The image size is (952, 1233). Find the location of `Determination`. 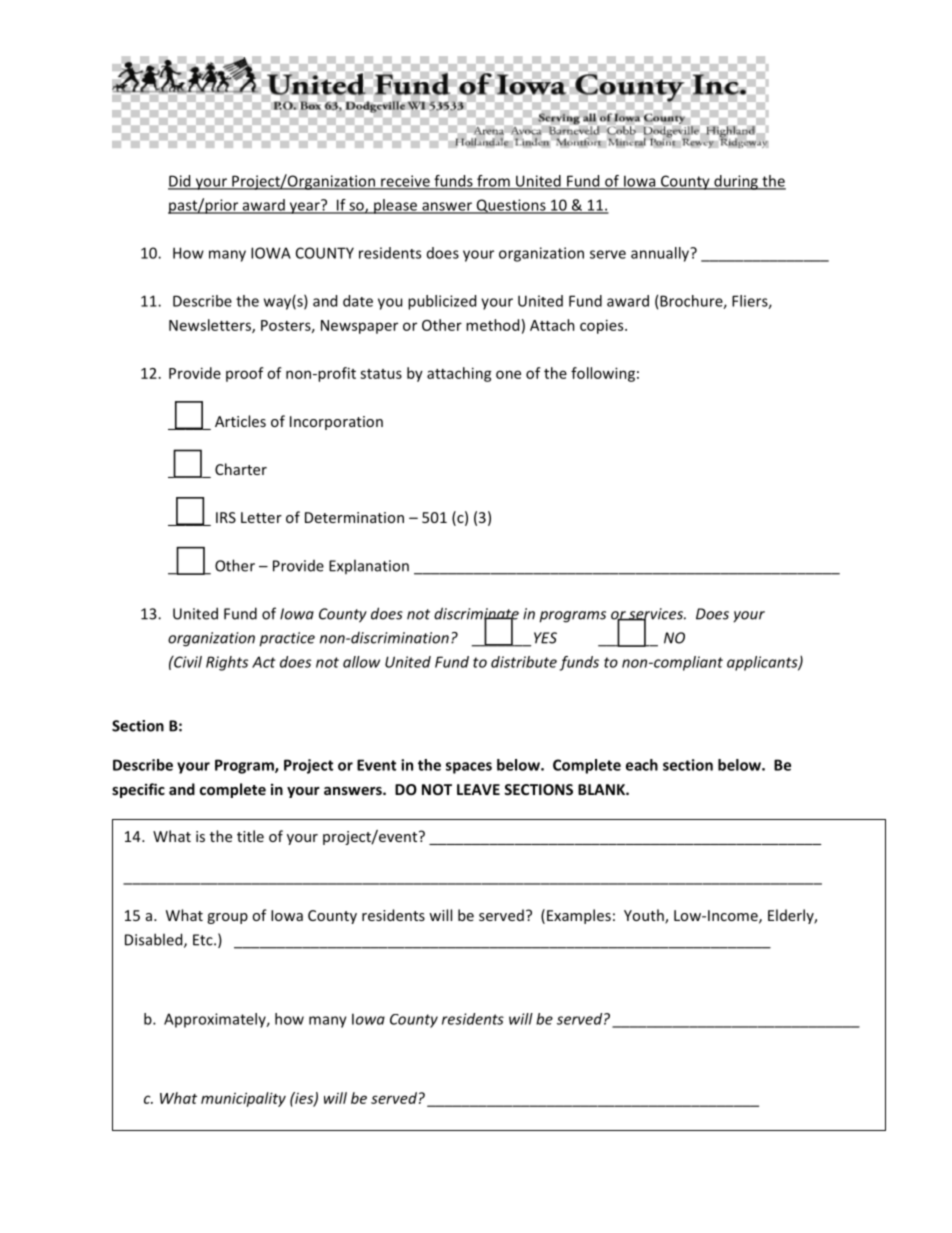

Determination is located at coordinates (354, 517).
